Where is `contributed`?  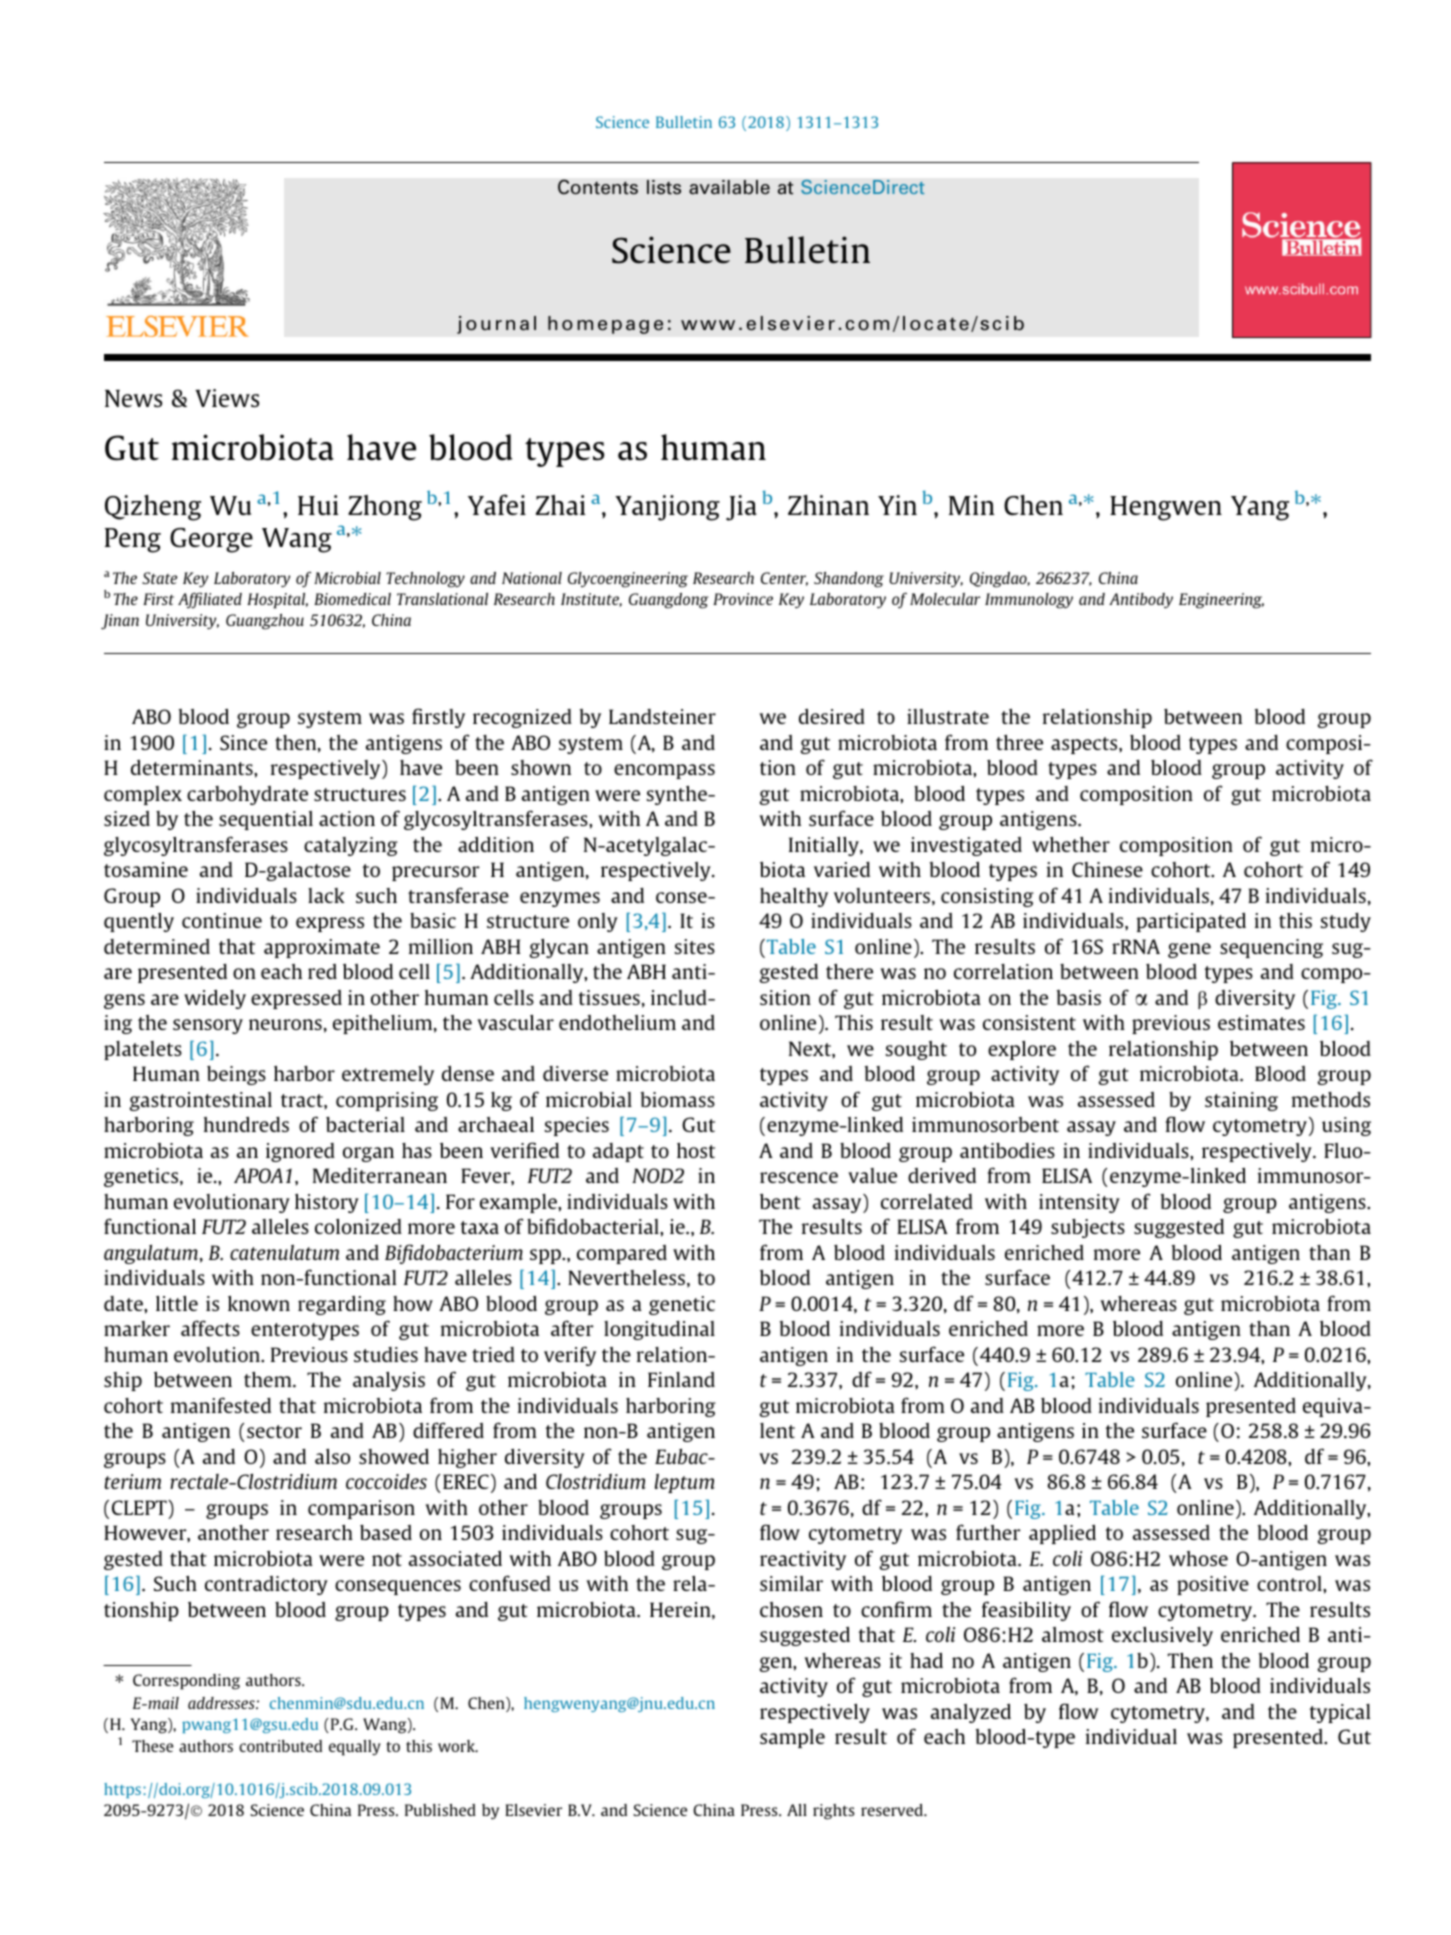 contributed is located at coordinates (280, 1746).
